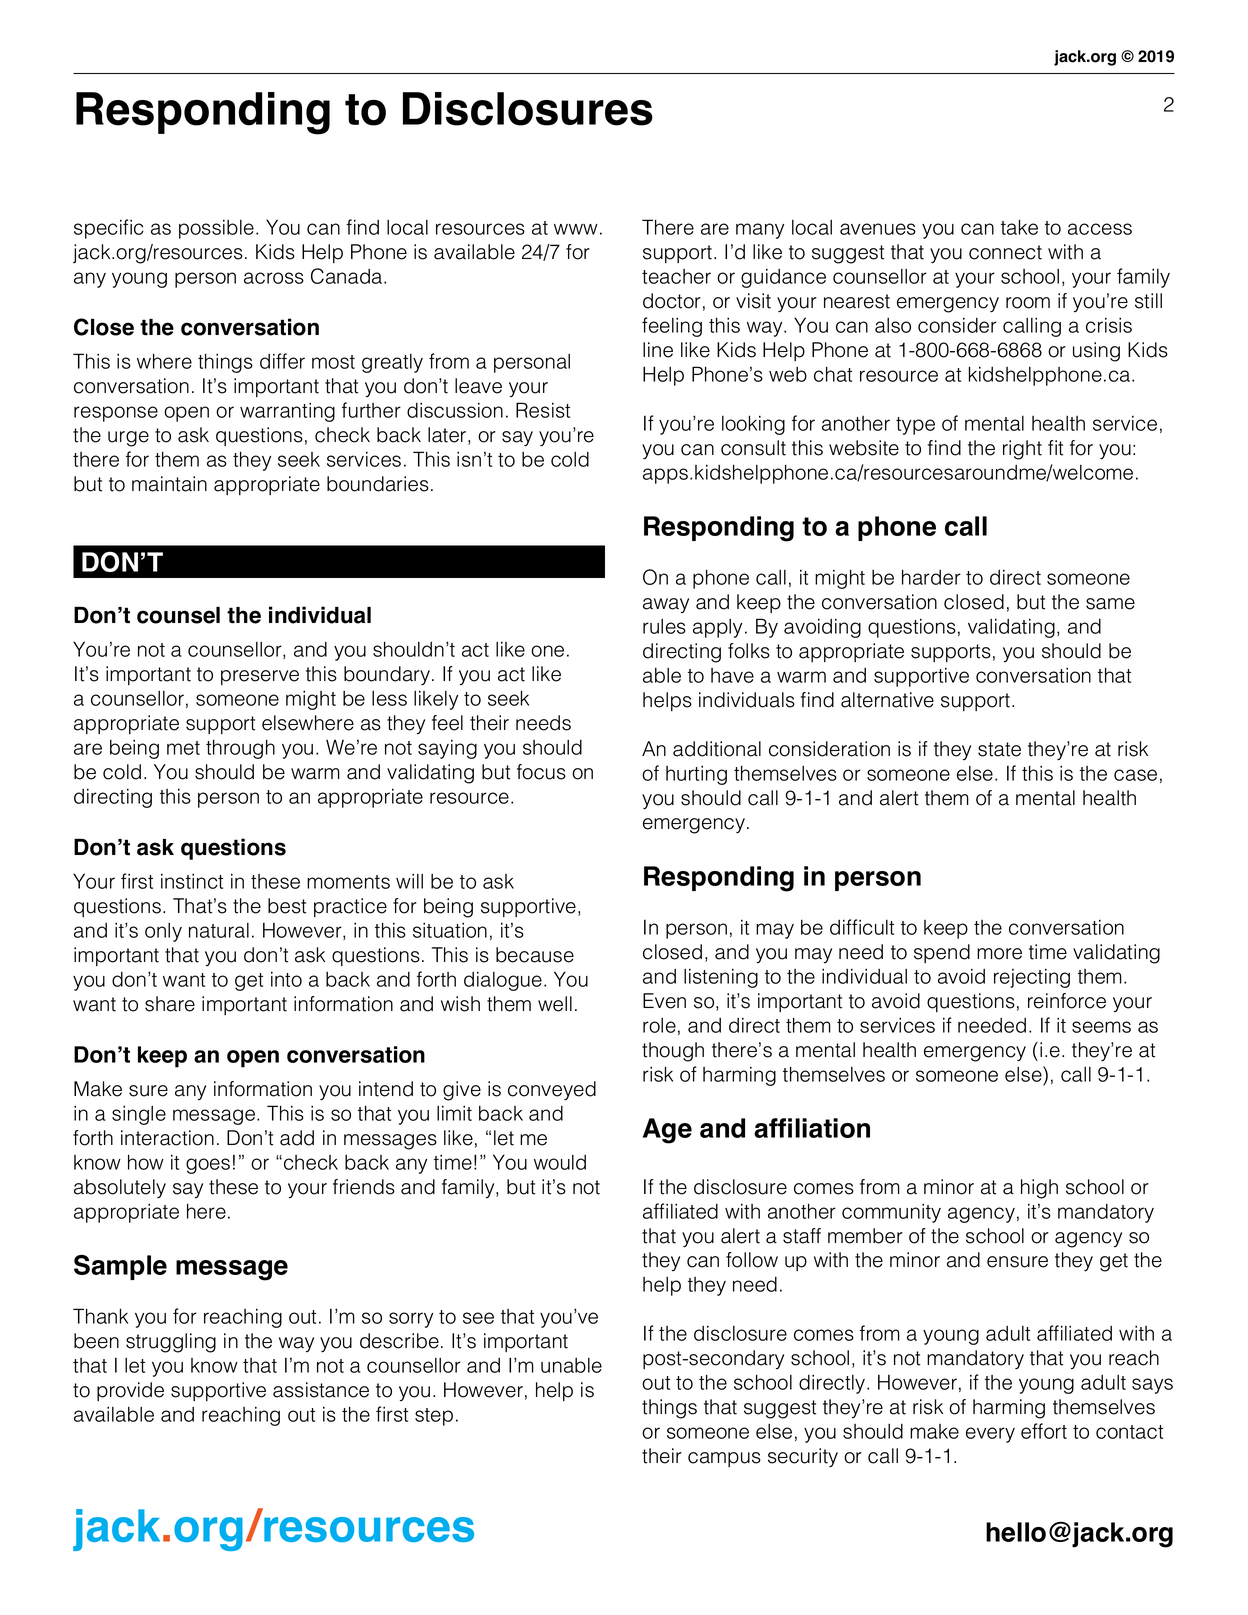 The image size is (1248, 1615). What do you see at coordinates (167, 1138) in the screenshot?
I see `interaction` at bounding box center [167, 1138].
